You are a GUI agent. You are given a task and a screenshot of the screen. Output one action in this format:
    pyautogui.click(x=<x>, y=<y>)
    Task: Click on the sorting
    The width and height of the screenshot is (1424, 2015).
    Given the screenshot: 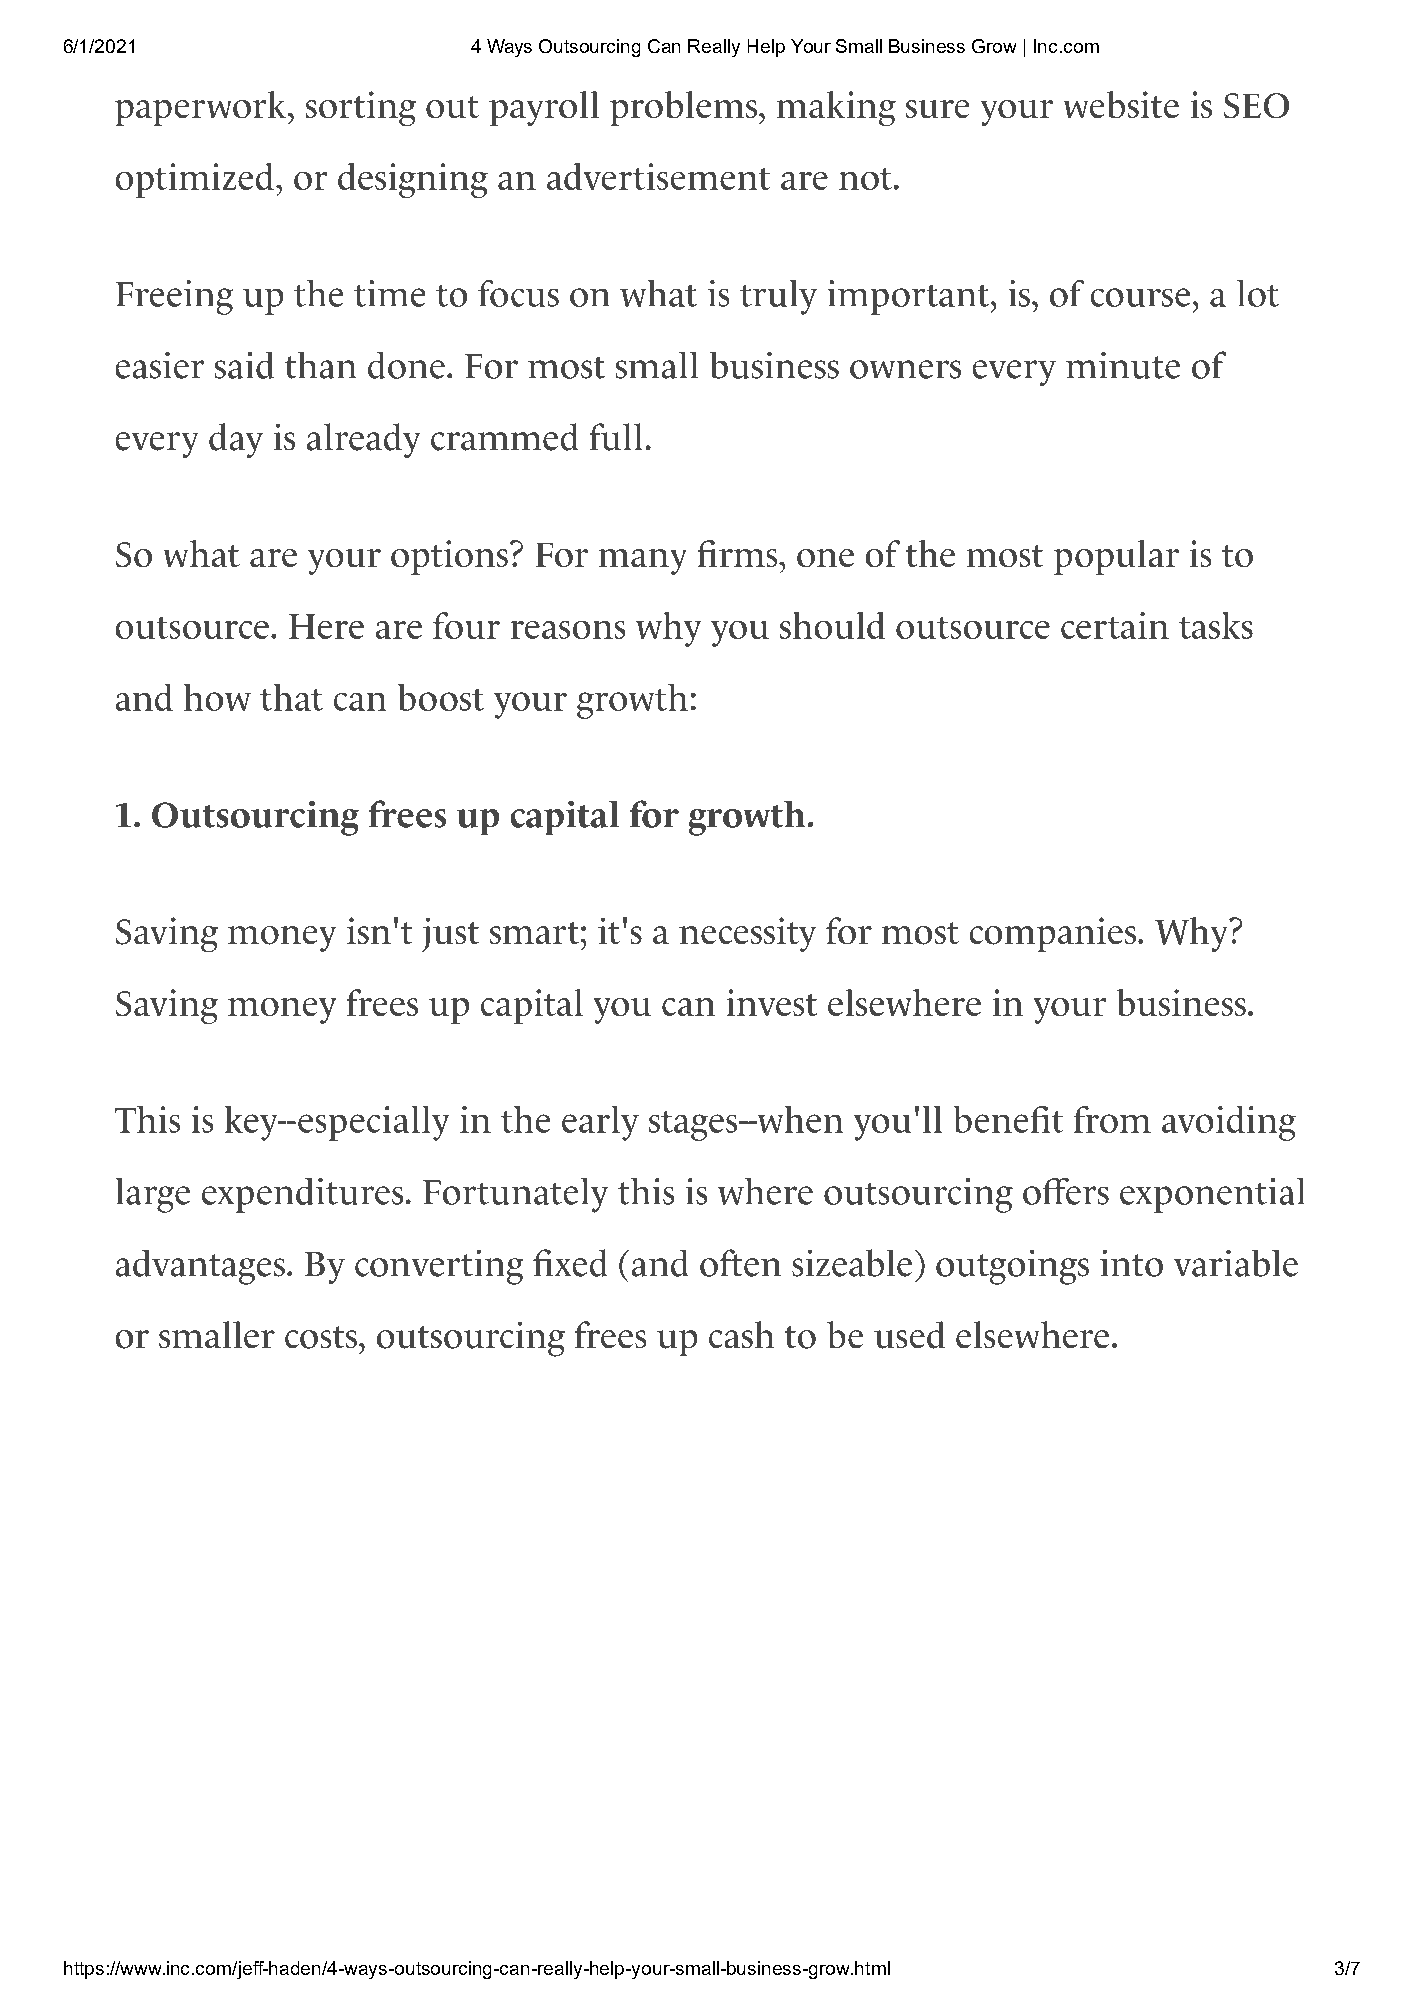 What is the action you would take?
    pyautogui.click(x=361, y=108)
